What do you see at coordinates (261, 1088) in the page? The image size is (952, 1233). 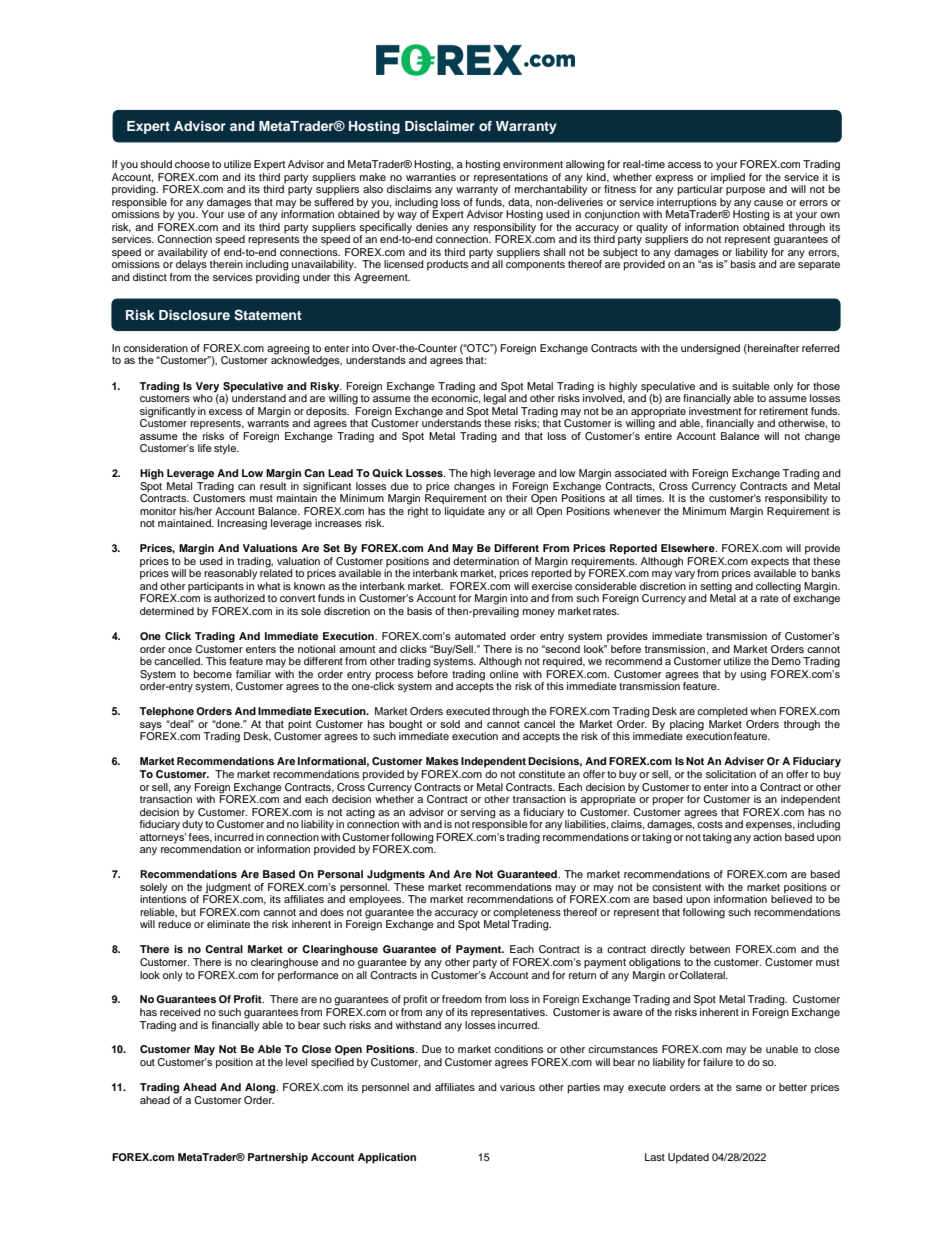 I see `Along` at bounding box center [261, 1088].
